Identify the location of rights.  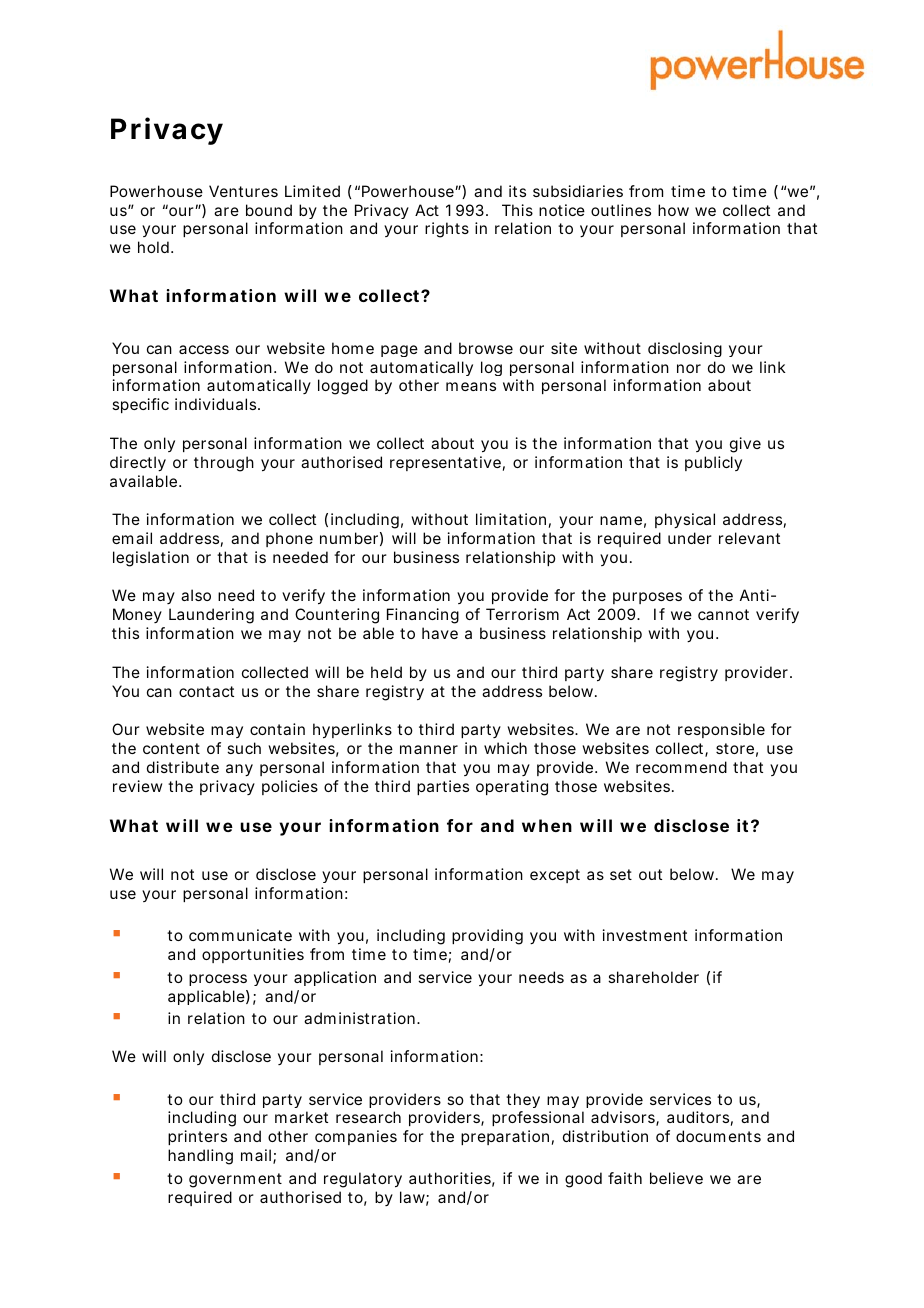
(447, 230).
